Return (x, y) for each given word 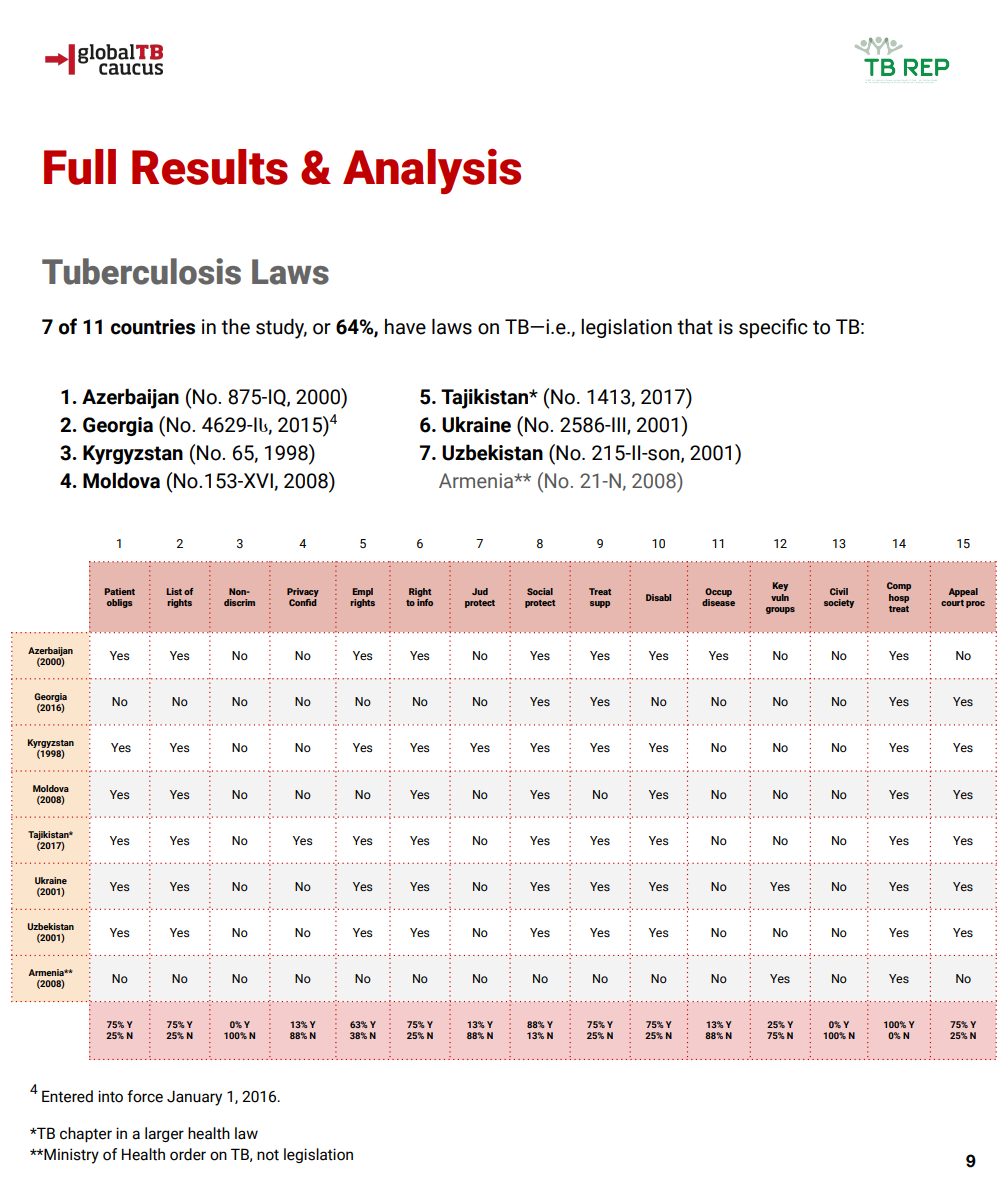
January (194, 1098)
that (695, 326)
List (174, 591)
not (268, 1155)
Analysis (432, 171)
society (839, 603)
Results (210, 167)
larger (164, 1134)
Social (540, 591)
